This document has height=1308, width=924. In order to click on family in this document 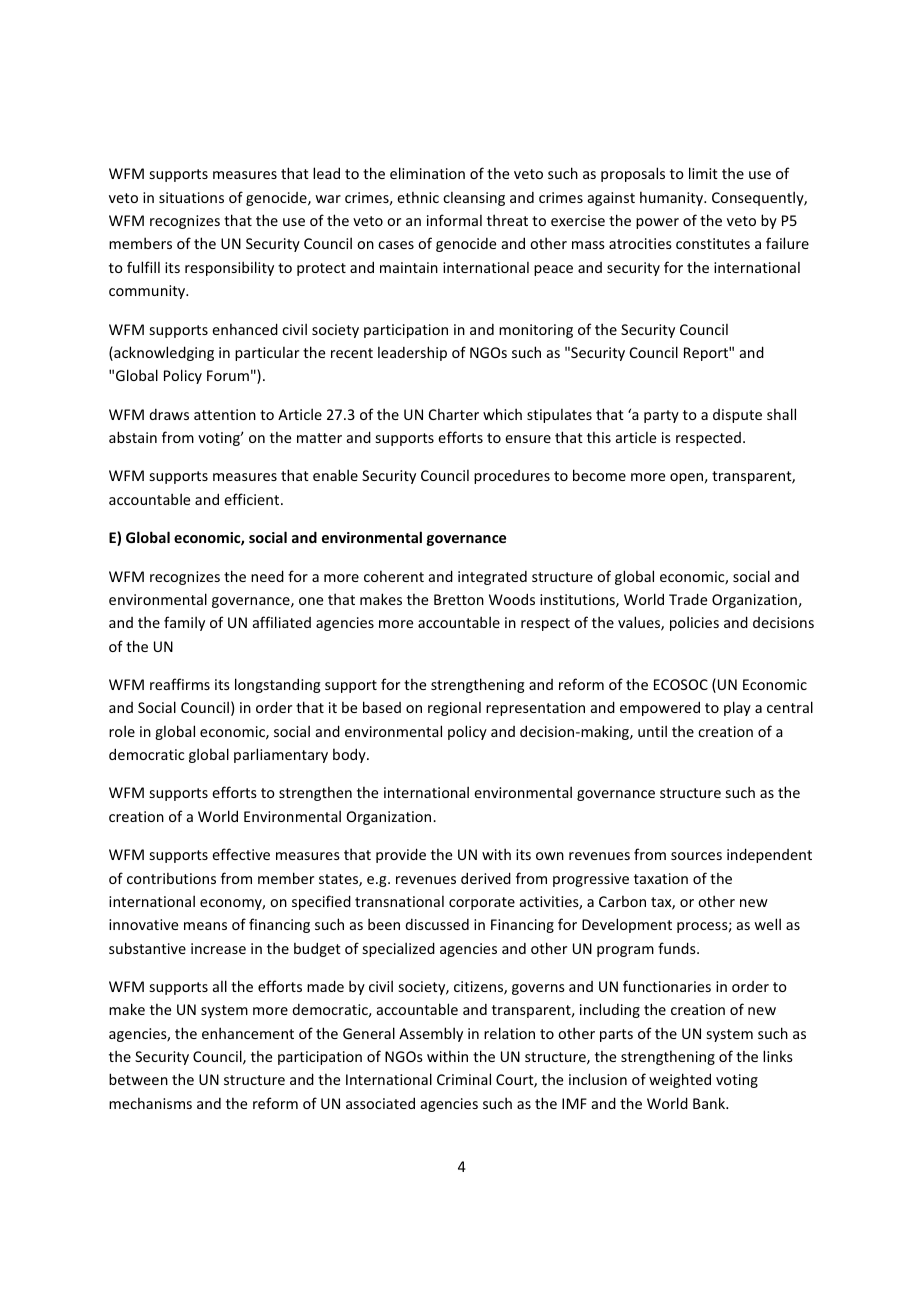, I will do `click(184, 623)`.
